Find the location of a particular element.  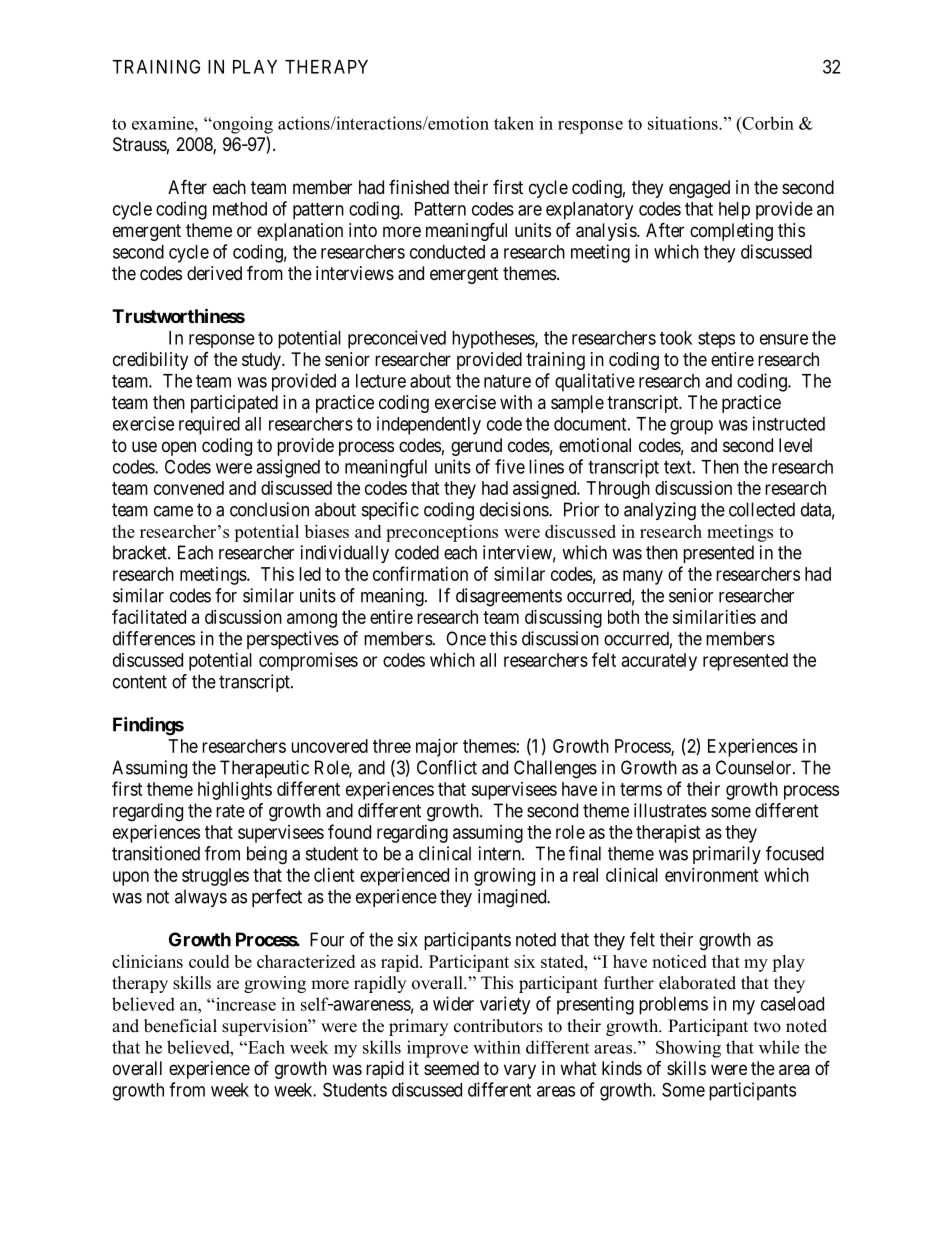

taken is located at coordinates (514, 123).
